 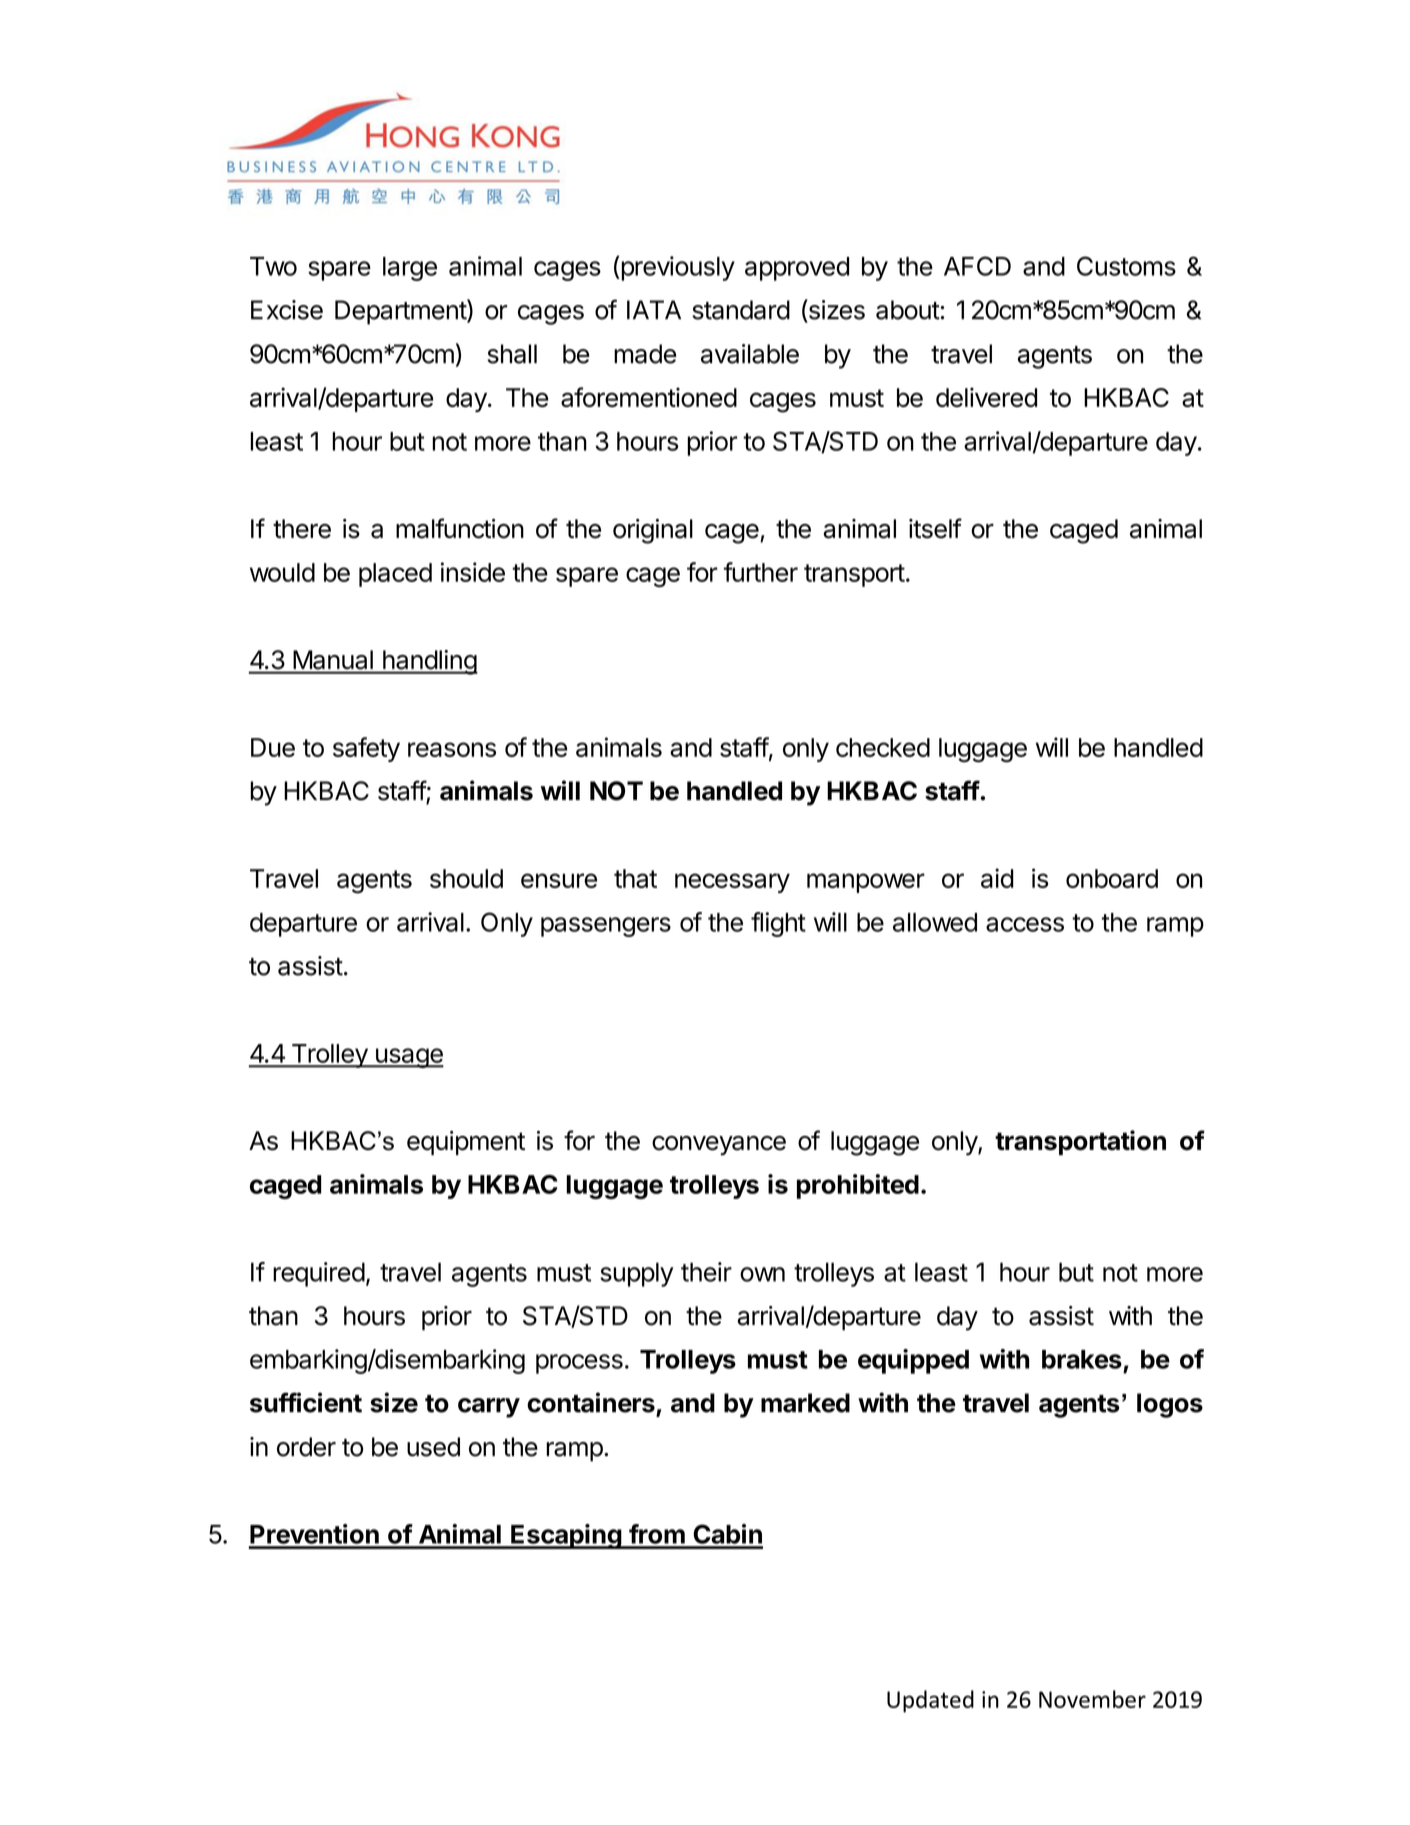 I want to click on further, so click(x=761, y=572).
